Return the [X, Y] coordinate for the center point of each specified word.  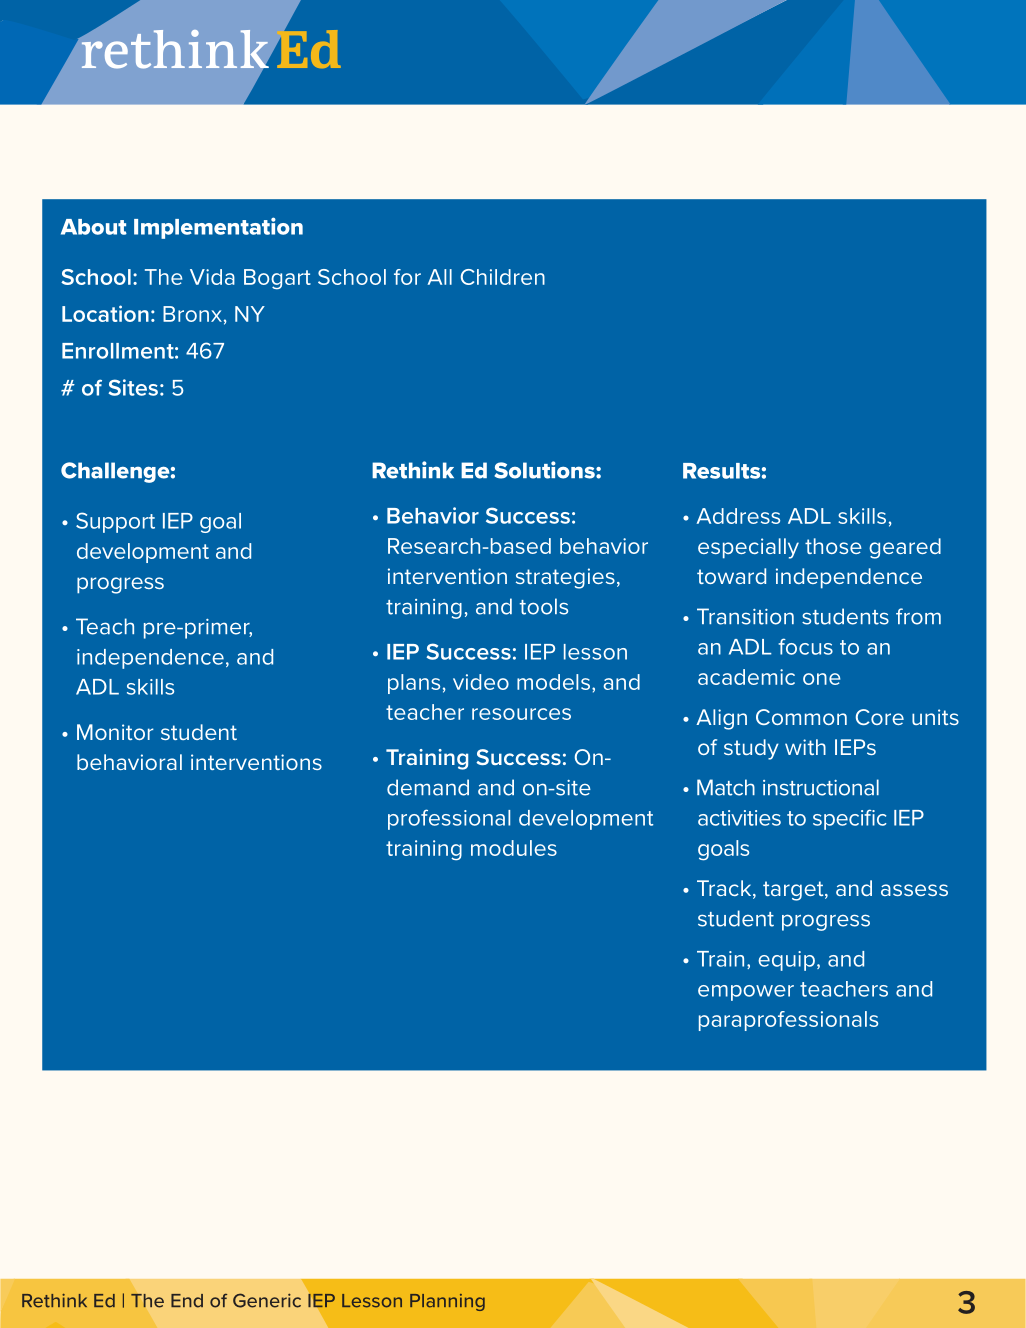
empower [746, 993]
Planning [447, 1302]
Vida [212, 277]
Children [503, 277]
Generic [267, 1300]
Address [738, 516]
